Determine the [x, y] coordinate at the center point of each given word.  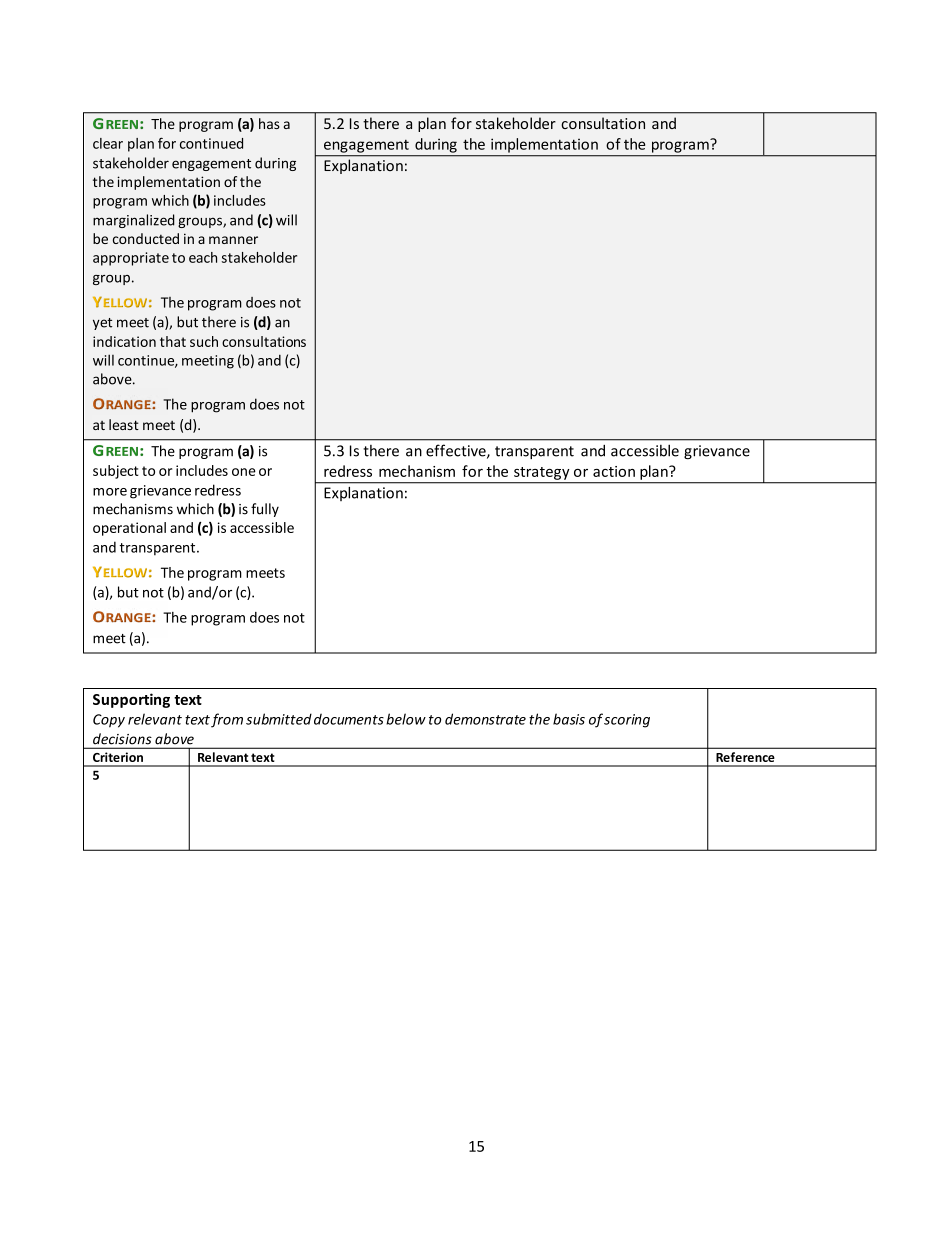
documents [349, 719]
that [173, 341]
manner [233, 240]
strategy [541, 473]
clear [108, 143]
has [269, 123]
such [204, 341]
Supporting [131, 700]
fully [265, 510]
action [614, 471]
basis [569, 719]
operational [129, 529]
